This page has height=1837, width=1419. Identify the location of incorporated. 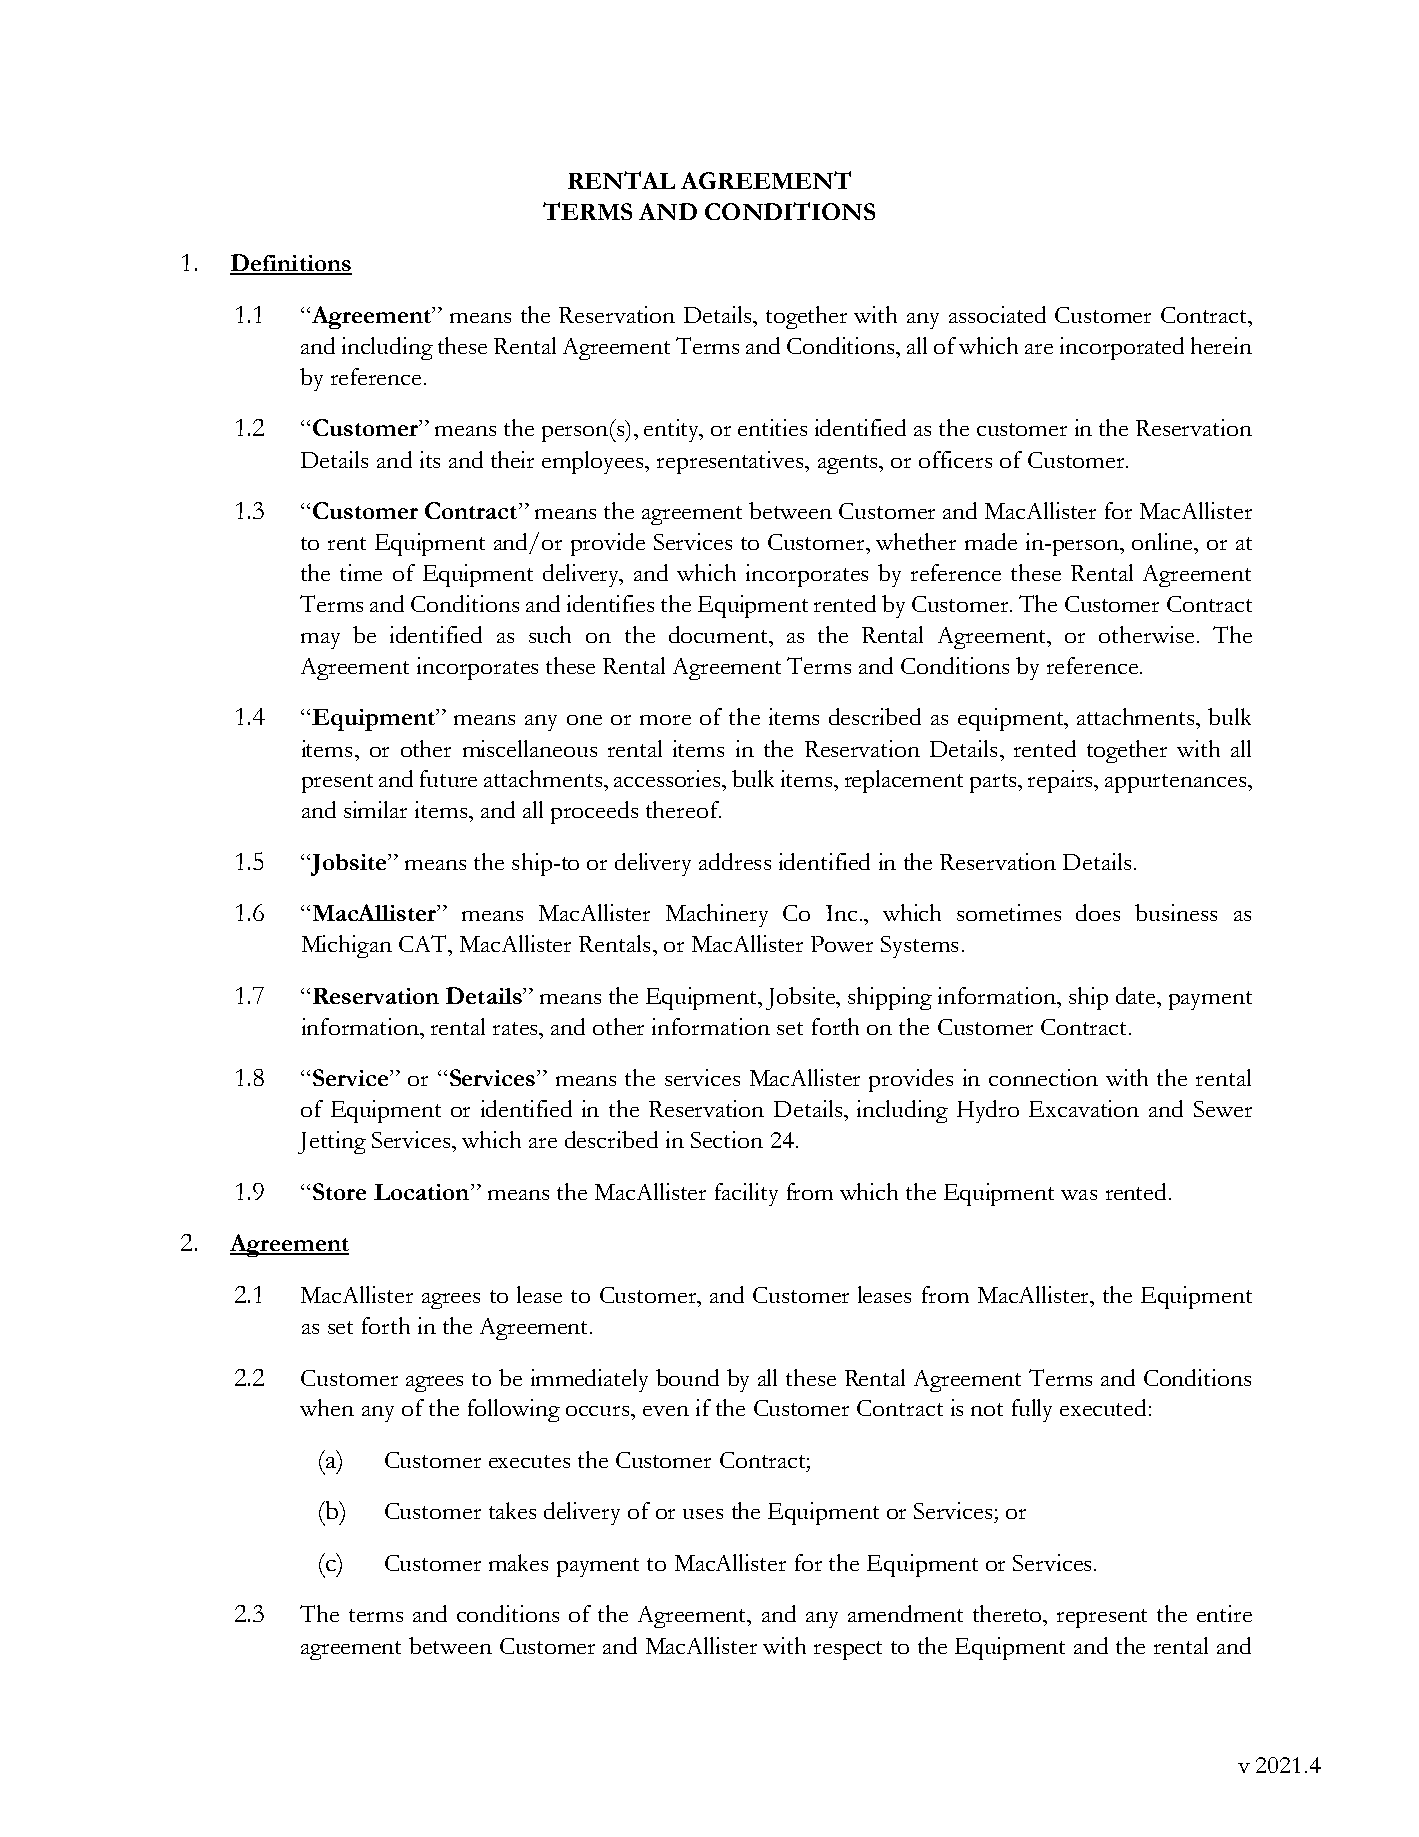
(1122, 348).
